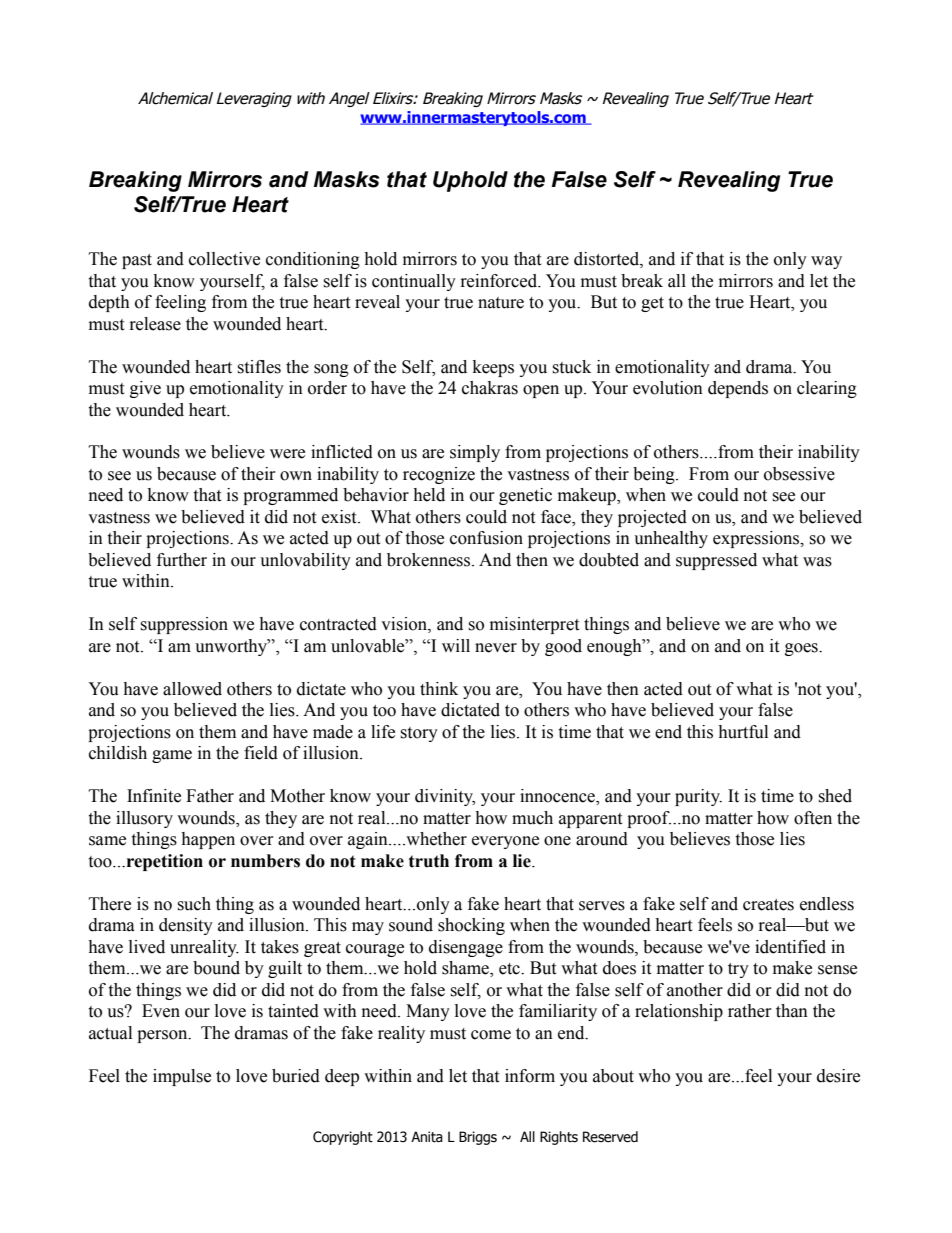 The height and width of the image is (1233, 952). What do you see at coordinates (192, 689) in the image?
I see `allowed` at bounding box center [192, 689].
